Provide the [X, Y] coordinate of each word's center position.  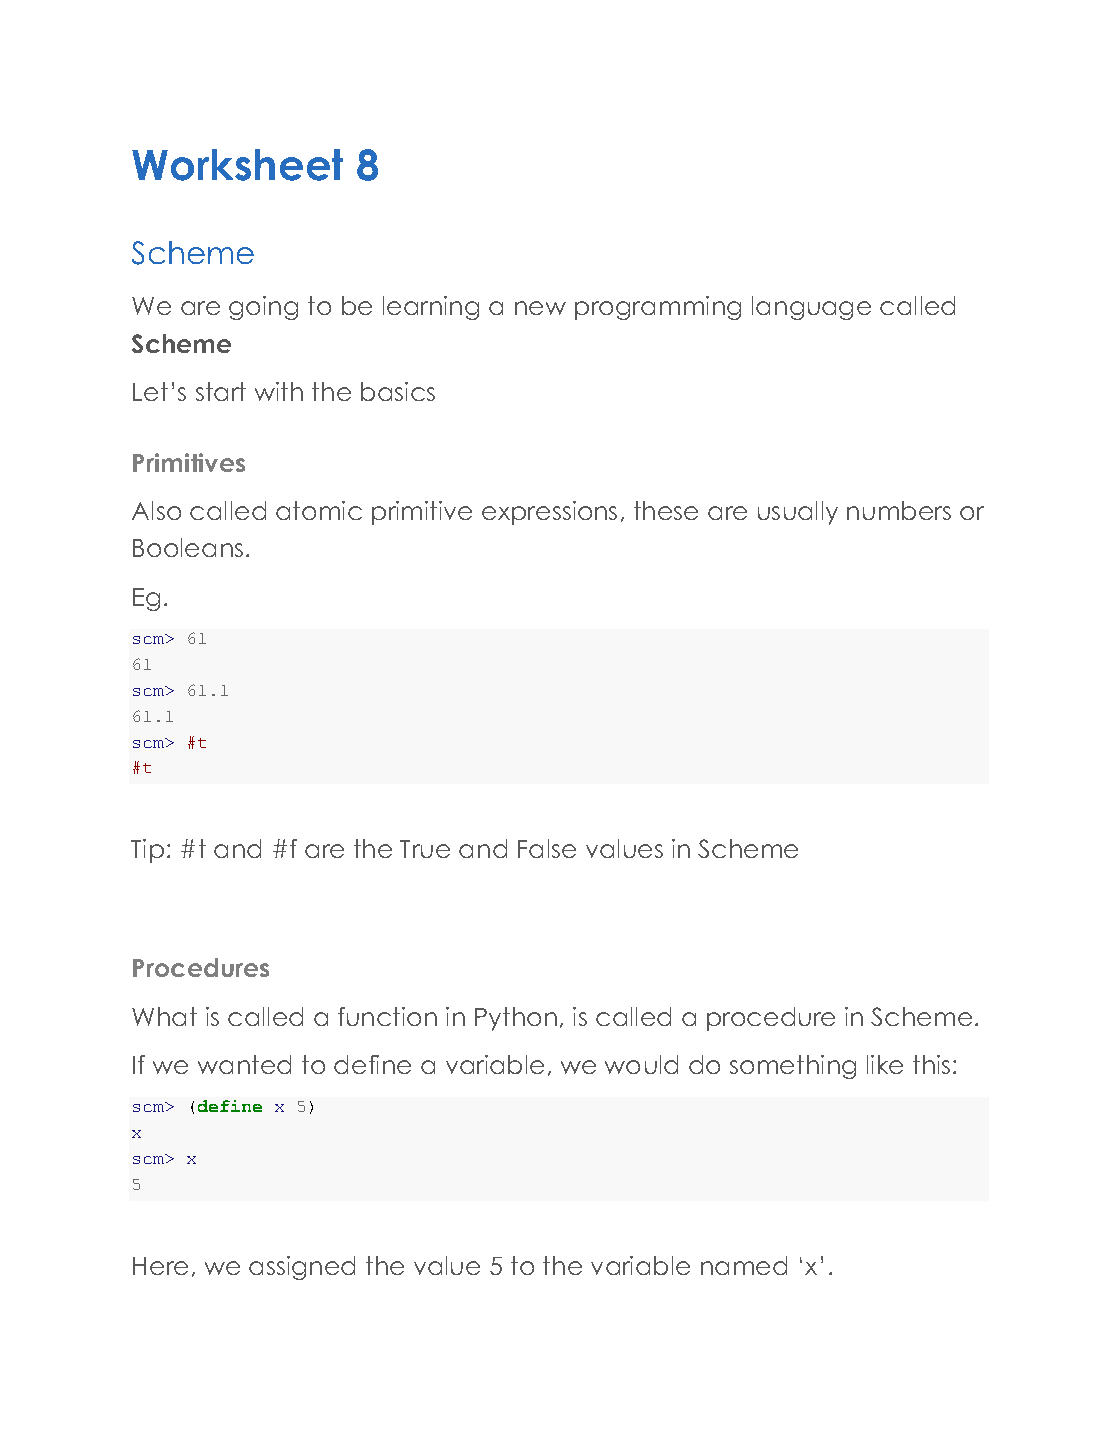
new [540, 308]
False [547, 848]
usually [798, 513]
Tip [147, 851]
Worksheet [237, 165]
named [744, 1265]
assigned [302, 1268]
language [811, 308]
